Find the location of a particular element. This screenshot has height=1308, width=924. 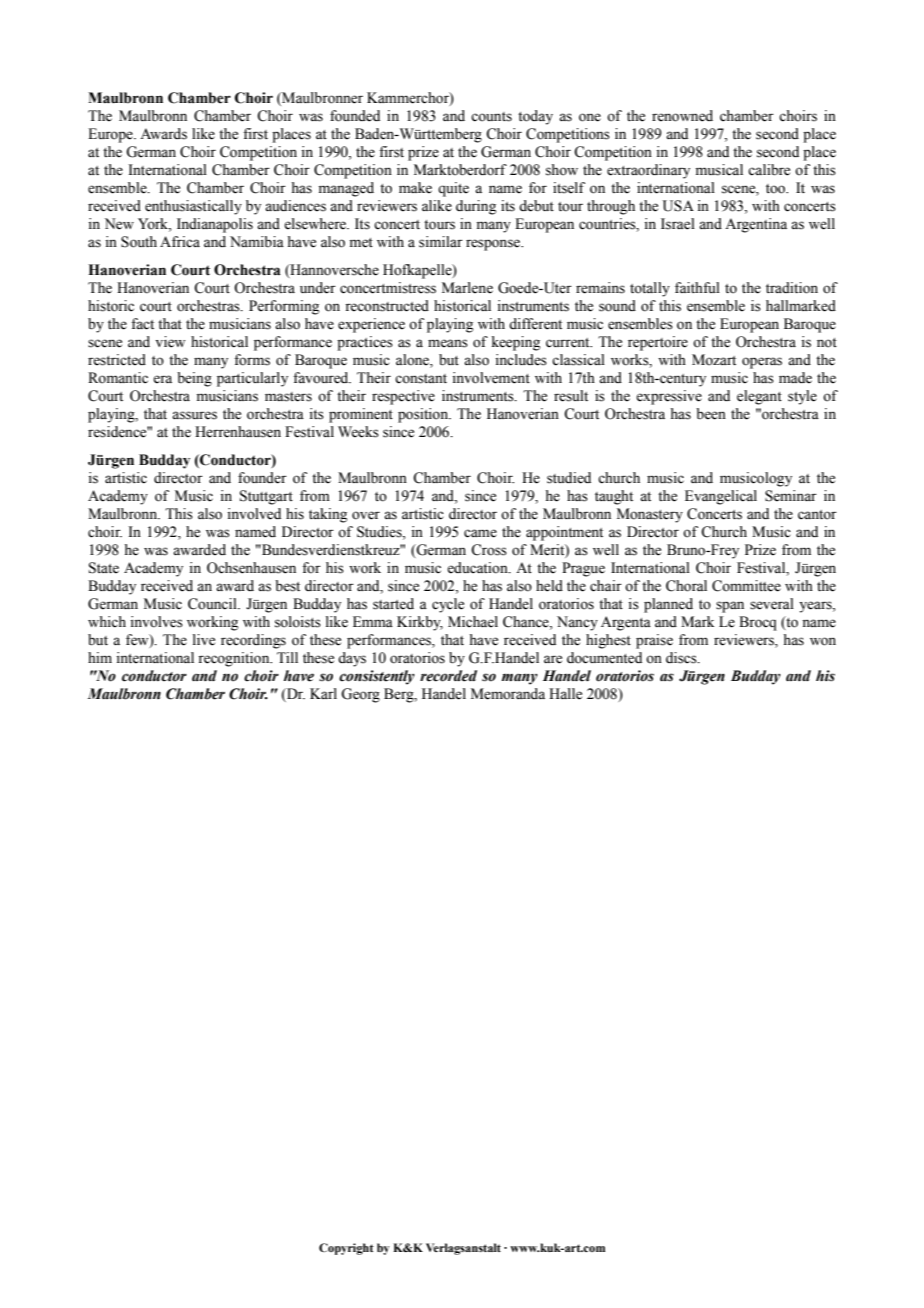

means is located at coordinates (448, 343).
